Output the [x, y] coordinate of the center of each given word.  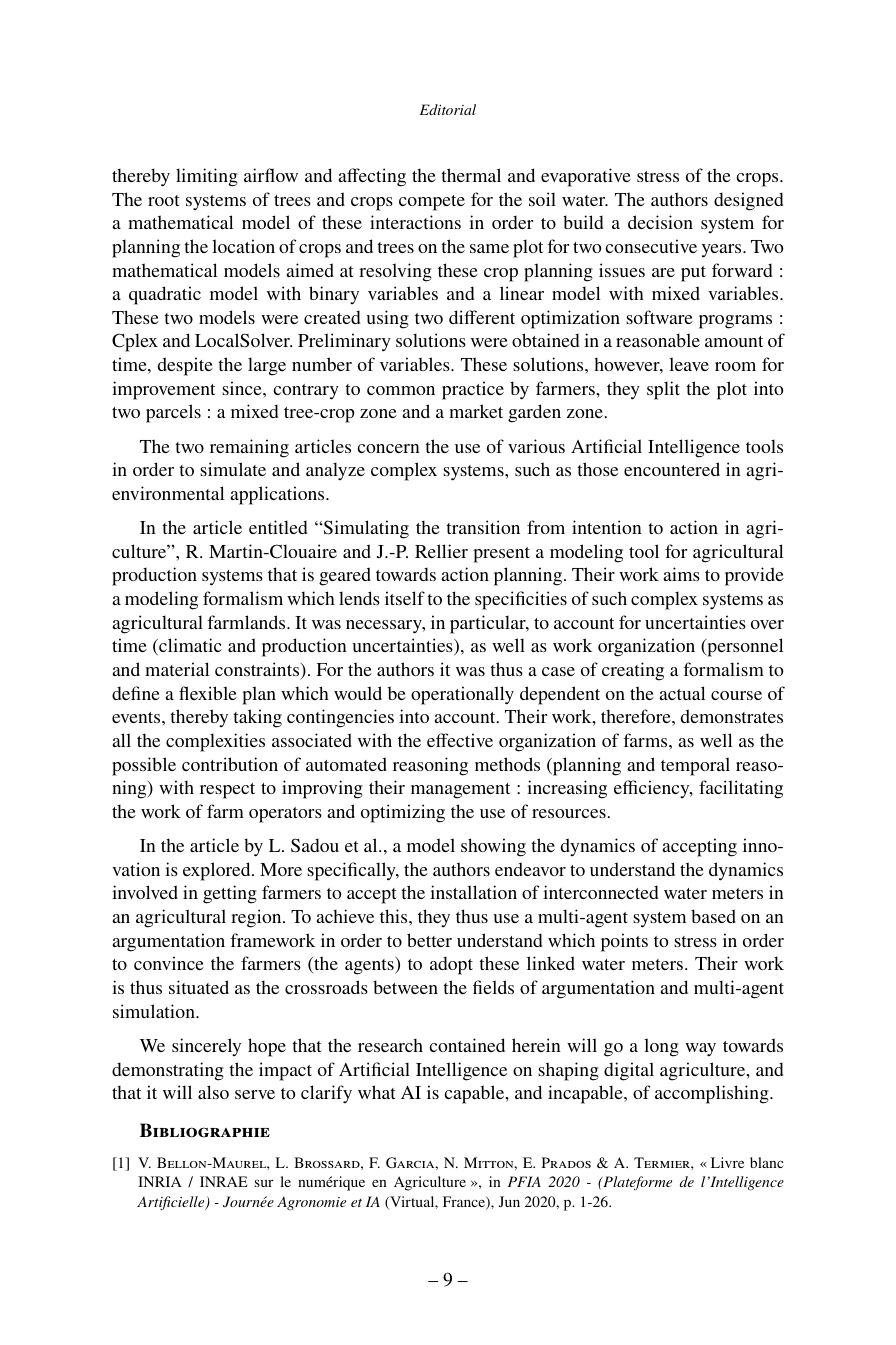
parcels [173, 413]
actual [682, 693]
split [663, 390]
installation [473, 892]
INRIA [160, 1181]
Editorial [448, 109]
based [713, 916]
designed [748, 201]
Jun [509, 1201]
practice [473, 390]
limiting [207, 177]
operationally [462, 695]
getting [230, 894]
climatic [189, 646]
